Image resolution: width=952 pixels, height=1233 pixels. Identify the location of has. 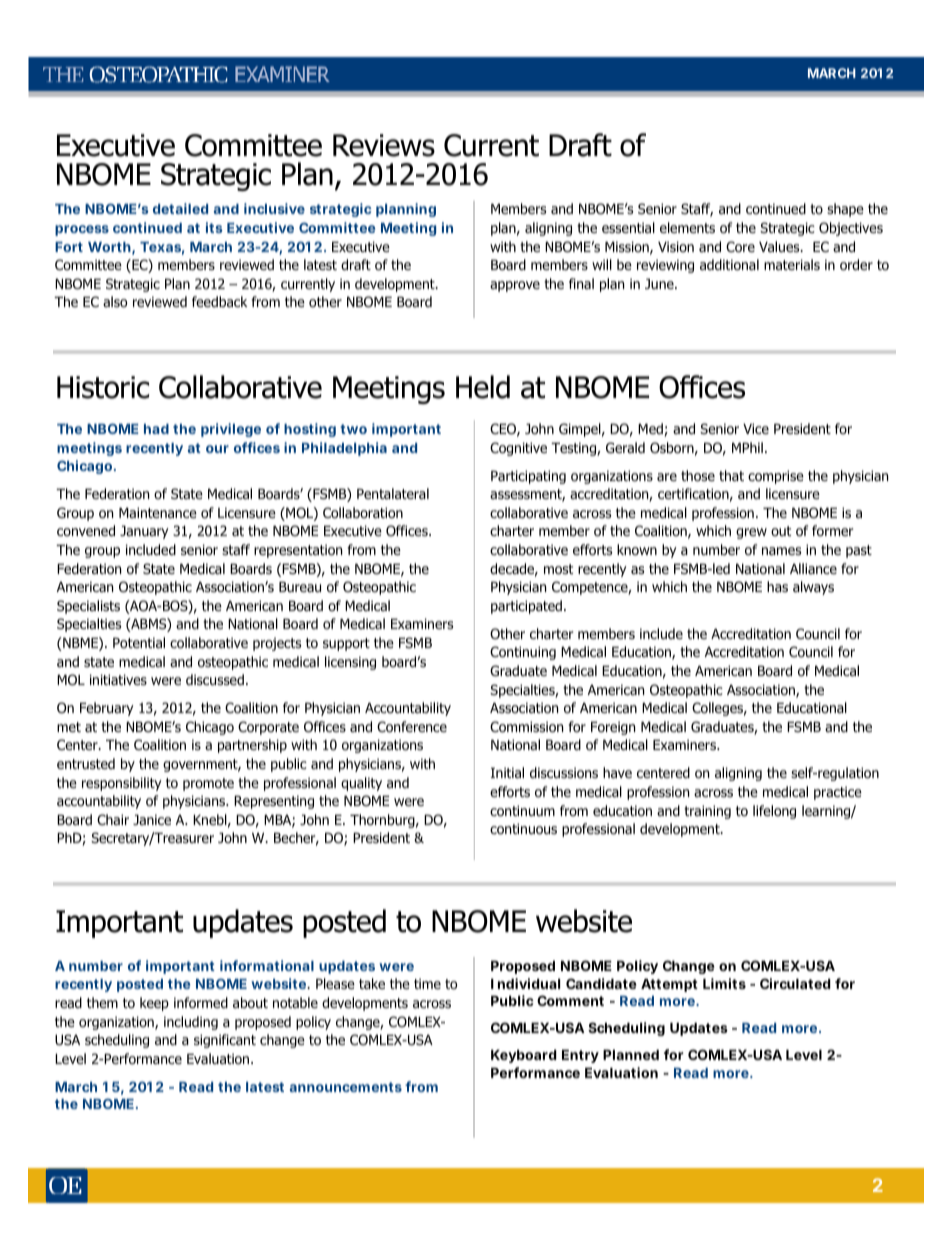
(777, 586).
